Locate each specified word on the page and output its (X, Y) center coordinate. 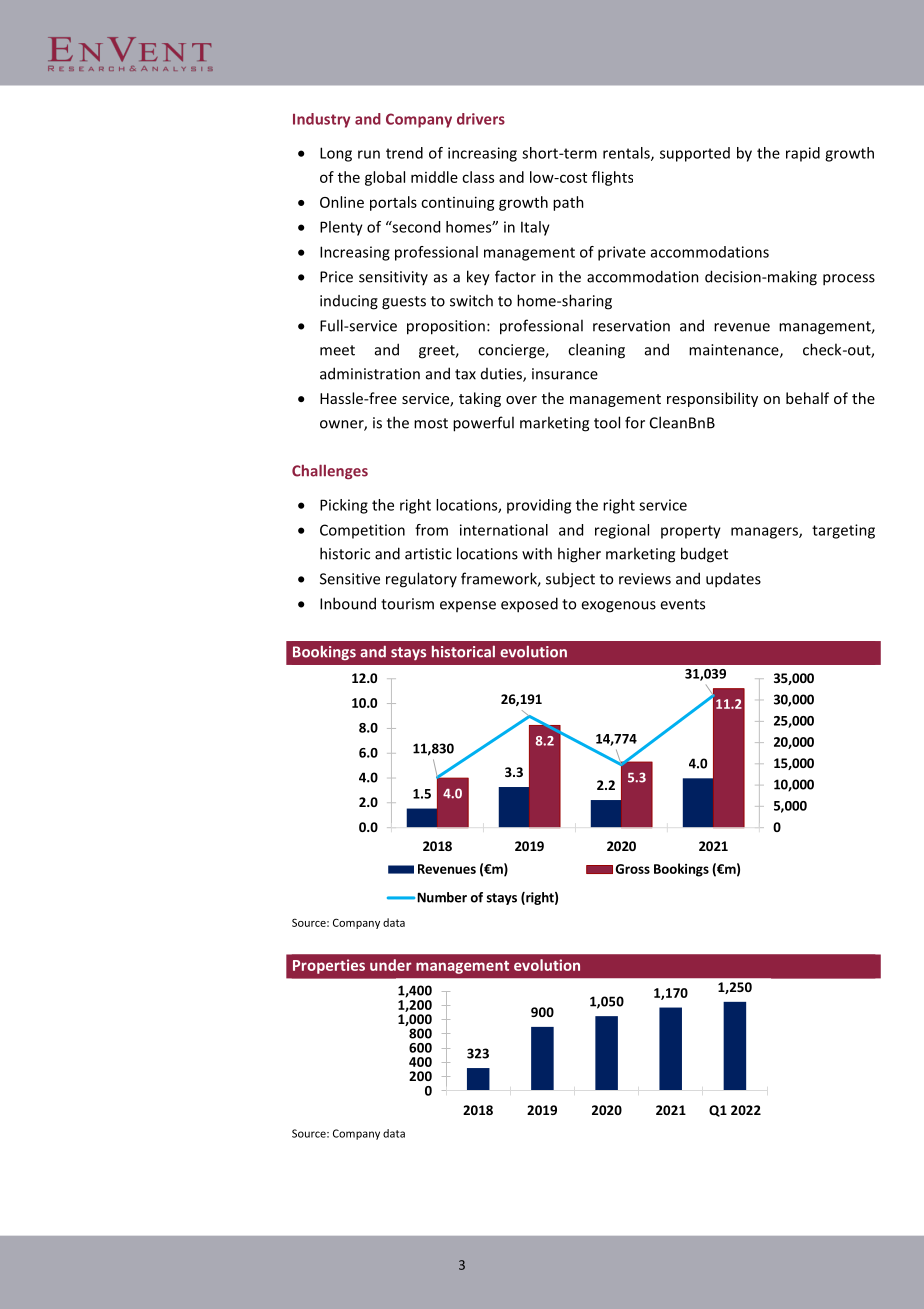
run (369, 154)
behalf (807, 398)
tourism (407, 604)
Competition (362, 531)
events (682, 604)
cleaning (596, 351)
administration (370, 373)
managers (765, 533)
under (391, 965)
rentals (627, 154)
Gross (633, 869)
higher (579, 555)
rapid (803, 154)
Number (442, 897)
